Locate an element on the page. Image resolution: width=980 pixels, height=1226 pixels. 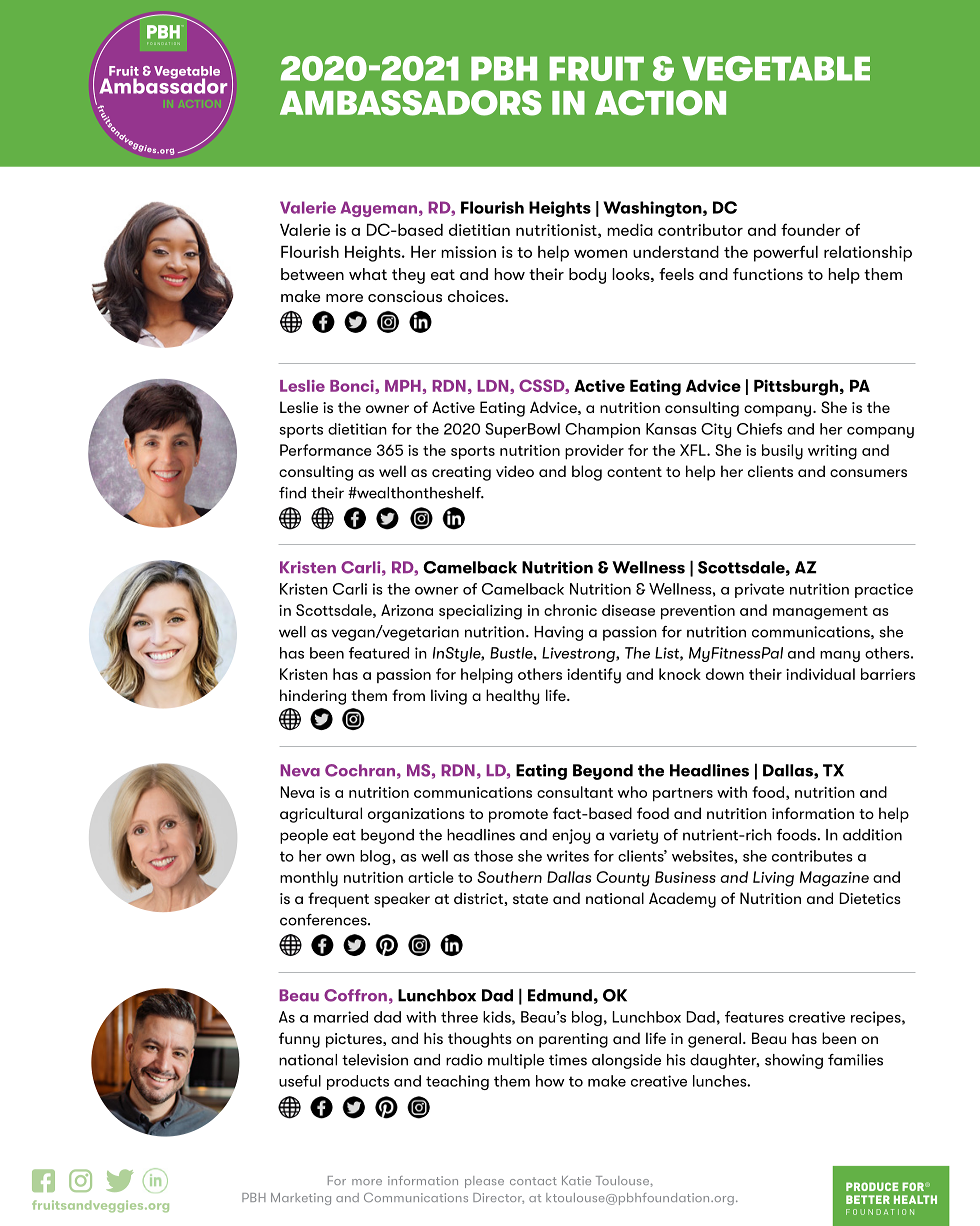
agricultural is located at coordinates (321, 815).
